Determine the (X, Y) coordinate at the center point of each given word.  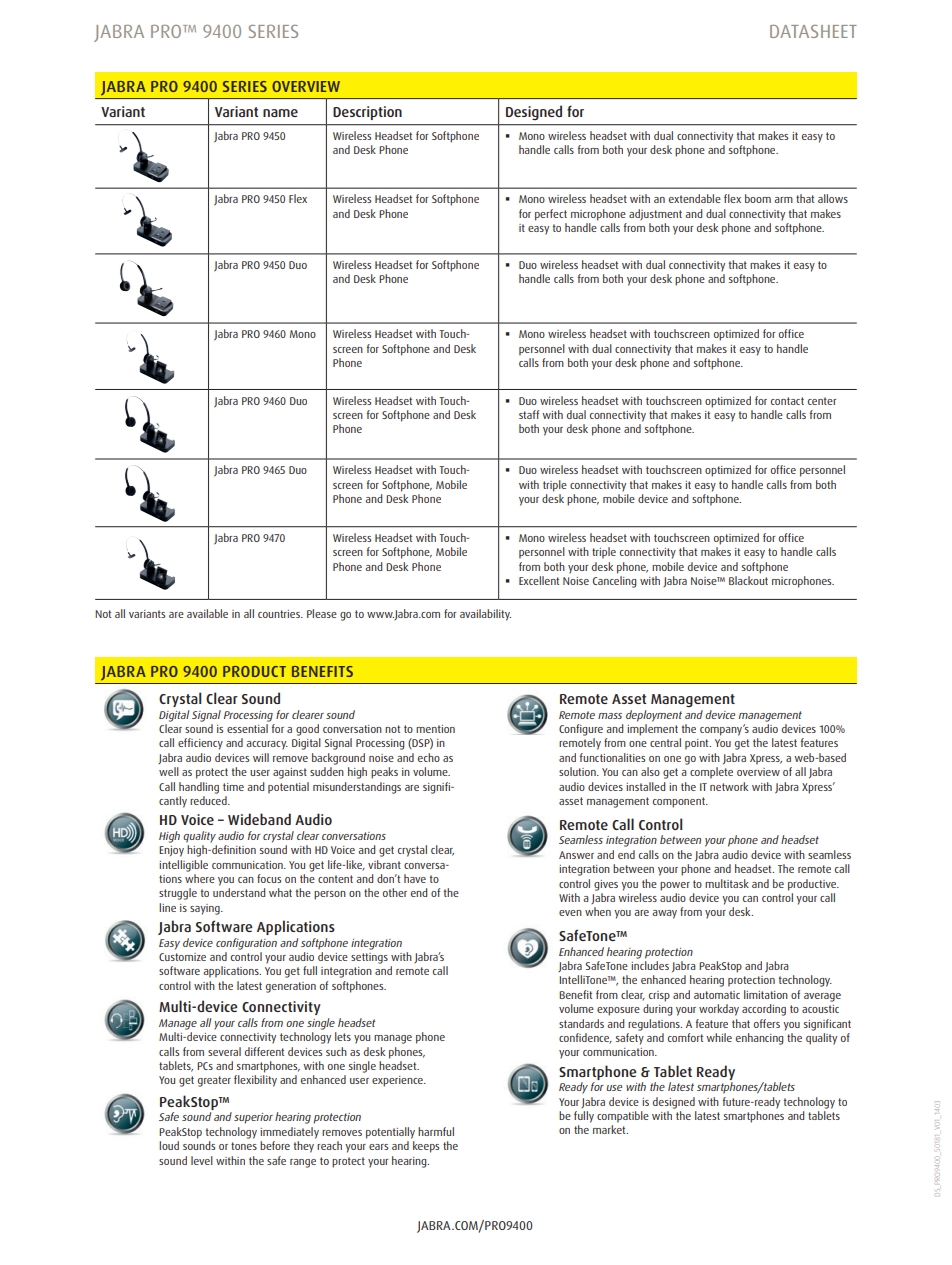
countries (280, 614)
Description (367, 113)
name (280, 113)
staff (529, 414)
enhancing (759, 1039)
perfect (551, 215)
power (675, 886)
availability (485, 615)
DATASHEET (813, 31)
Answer (576, 855)
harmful (436, 1131)
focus (269, 878)
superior (253, 1118)
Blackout (748, 580)
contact (787, 401)
